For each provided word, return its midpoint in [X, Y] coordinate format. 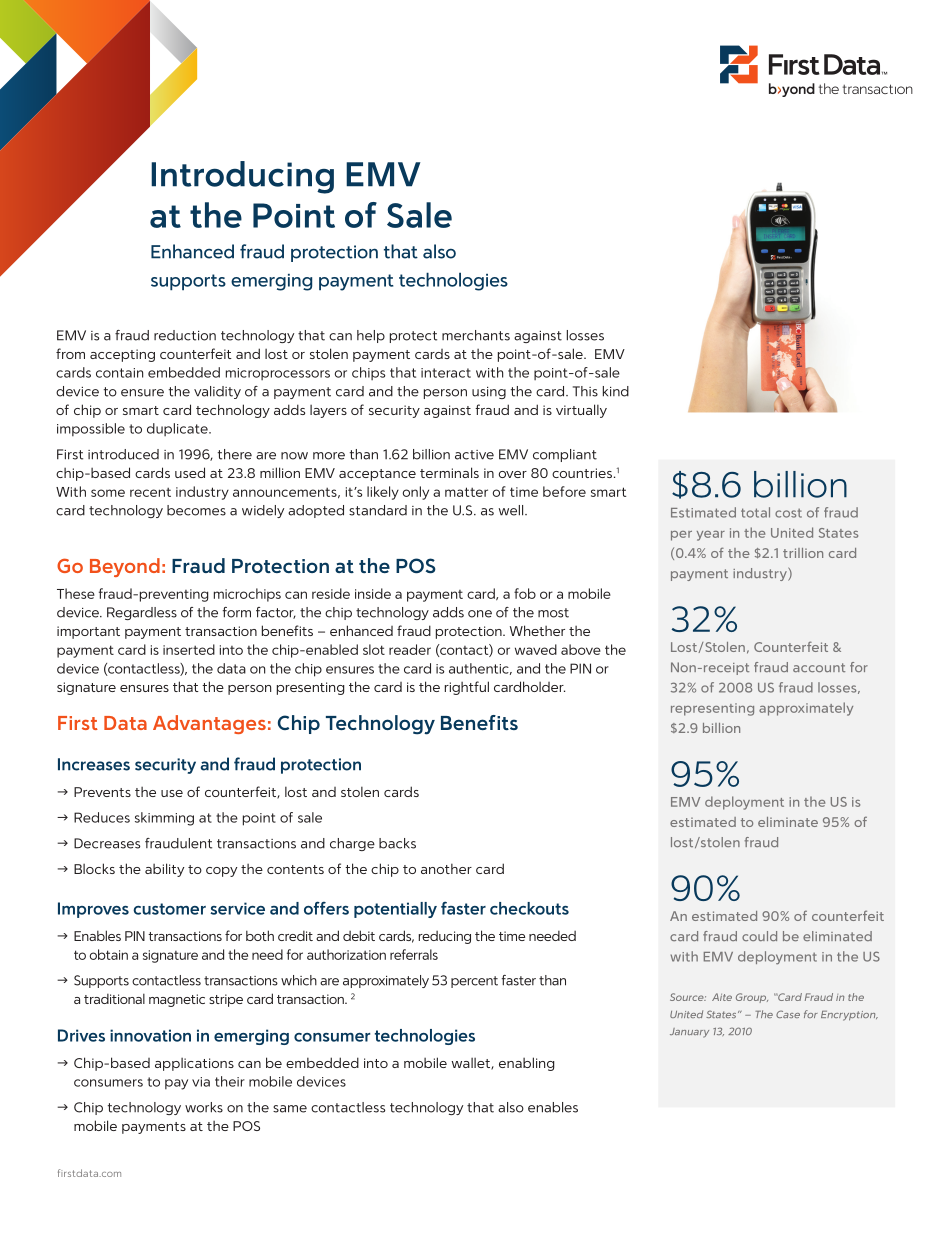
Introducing [242, 177]
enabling [526, 1064]
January [689, 1033]
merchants [476, 335]
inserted [189, 649]
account [819, 667]
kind [616, 391]
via [201, 1082]
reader [410, 649]
